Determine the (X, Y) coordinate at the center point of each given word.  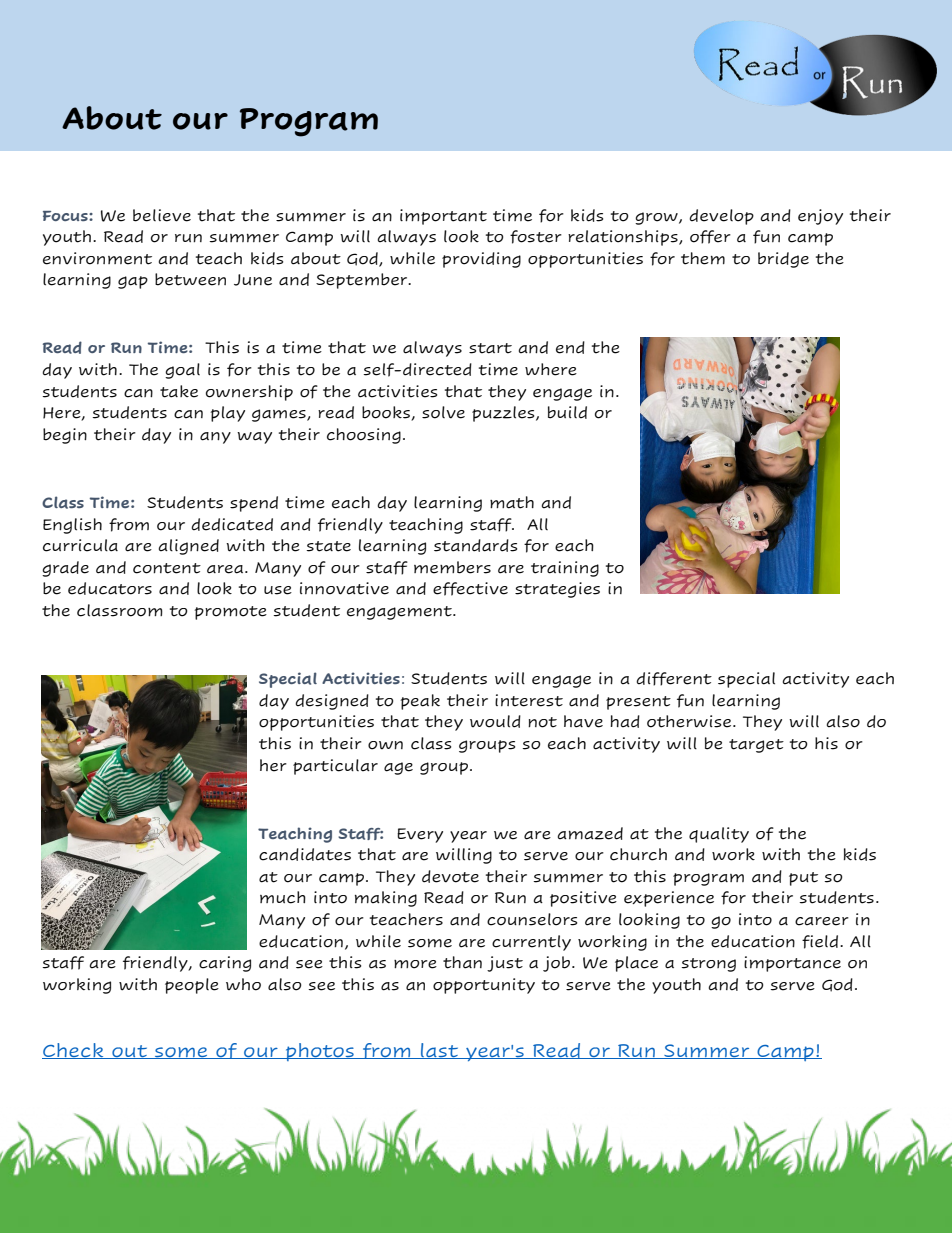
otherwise (690, 721)
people (192, 986)
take (179, 391)
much (283, 897)
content (167, 568)
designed (332, 702)
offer (710, 237)
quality (719, 835)
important (443, 217)
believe (162, 215)
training (565, 569)
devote (450, 876)
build (567, 412)
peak (420, 702)
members (452, 567)
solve (443, 412)
